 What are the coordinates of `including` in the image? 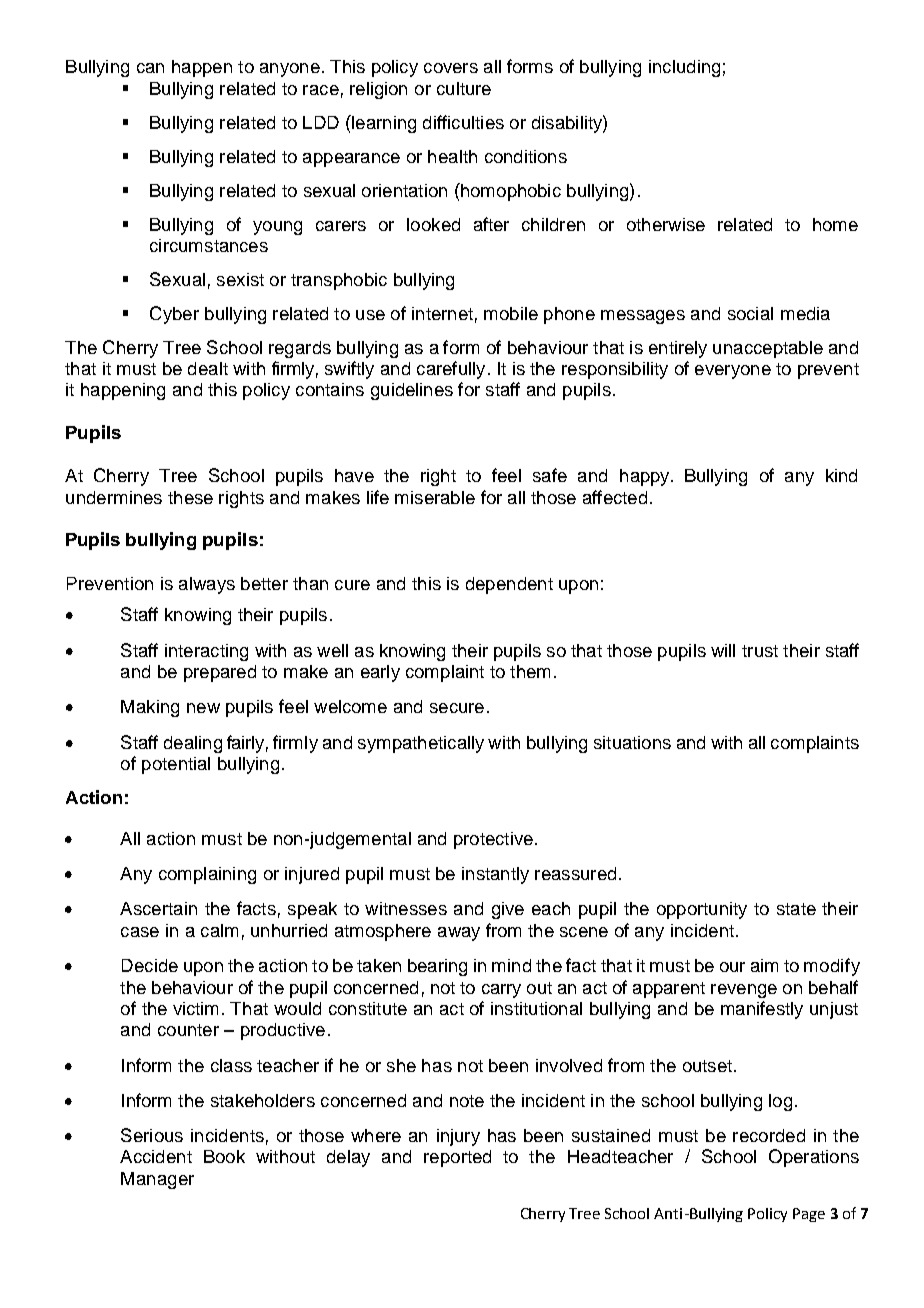 It's located at (684, 68).
